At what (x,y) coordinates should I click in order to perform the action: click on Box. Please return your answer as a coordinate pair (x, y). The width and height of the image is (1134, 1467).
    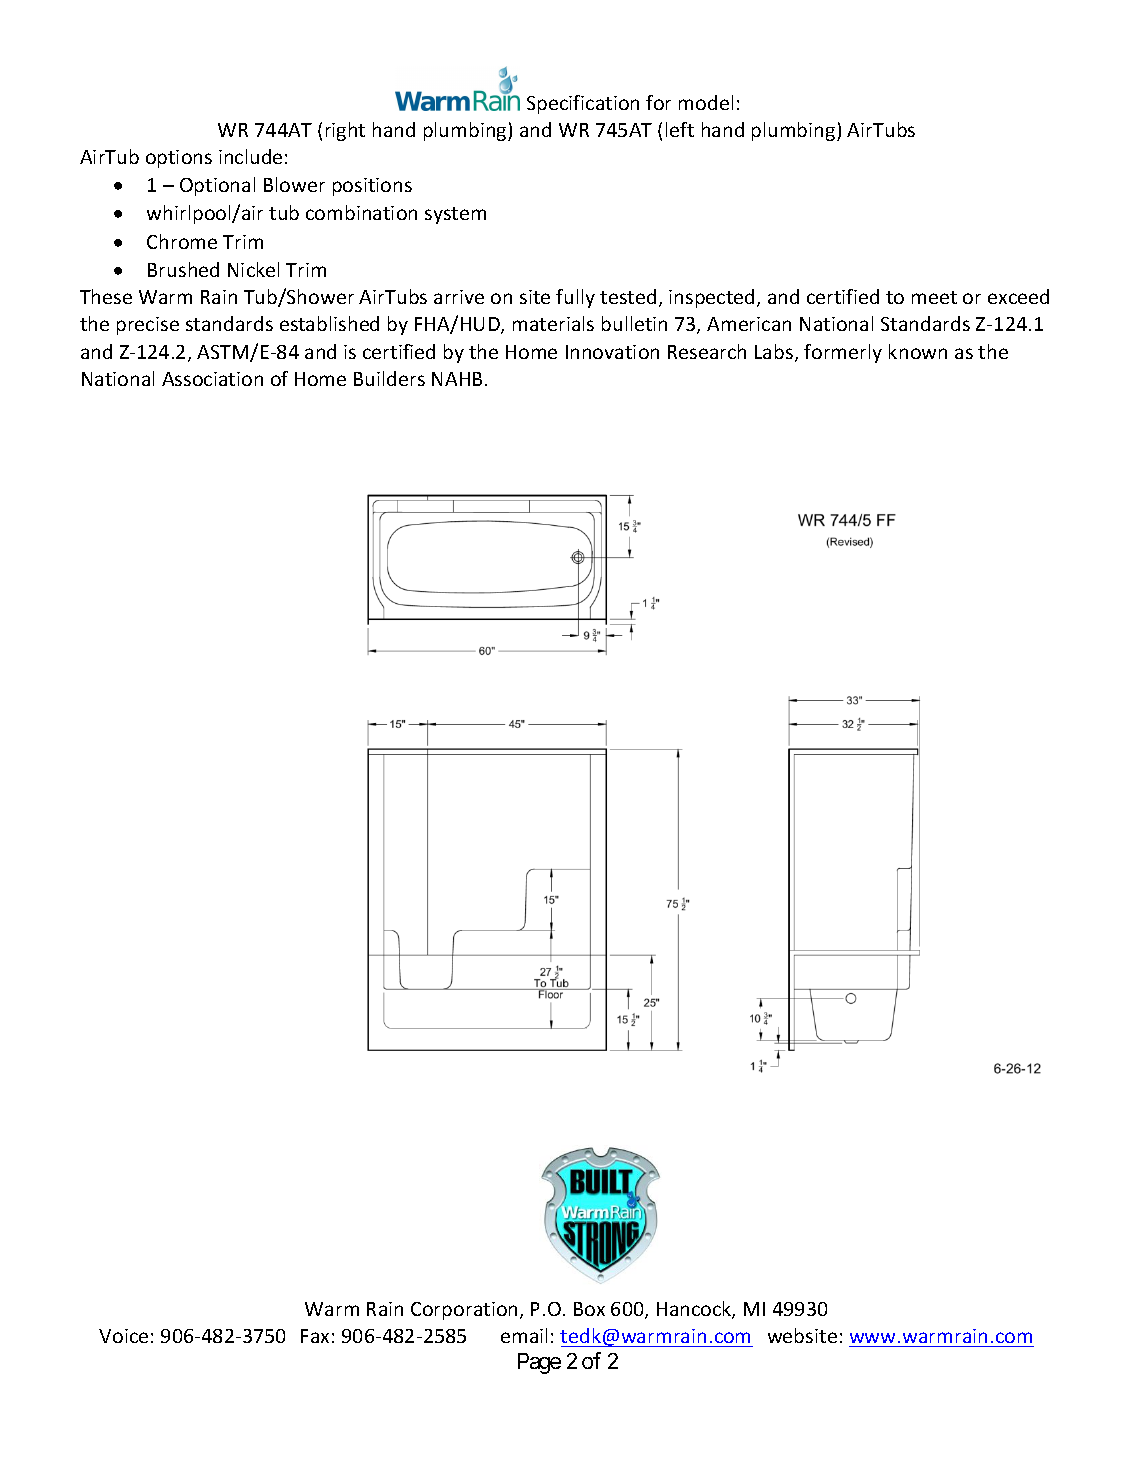
    Looking at the image, I should click on (589, 1309).
